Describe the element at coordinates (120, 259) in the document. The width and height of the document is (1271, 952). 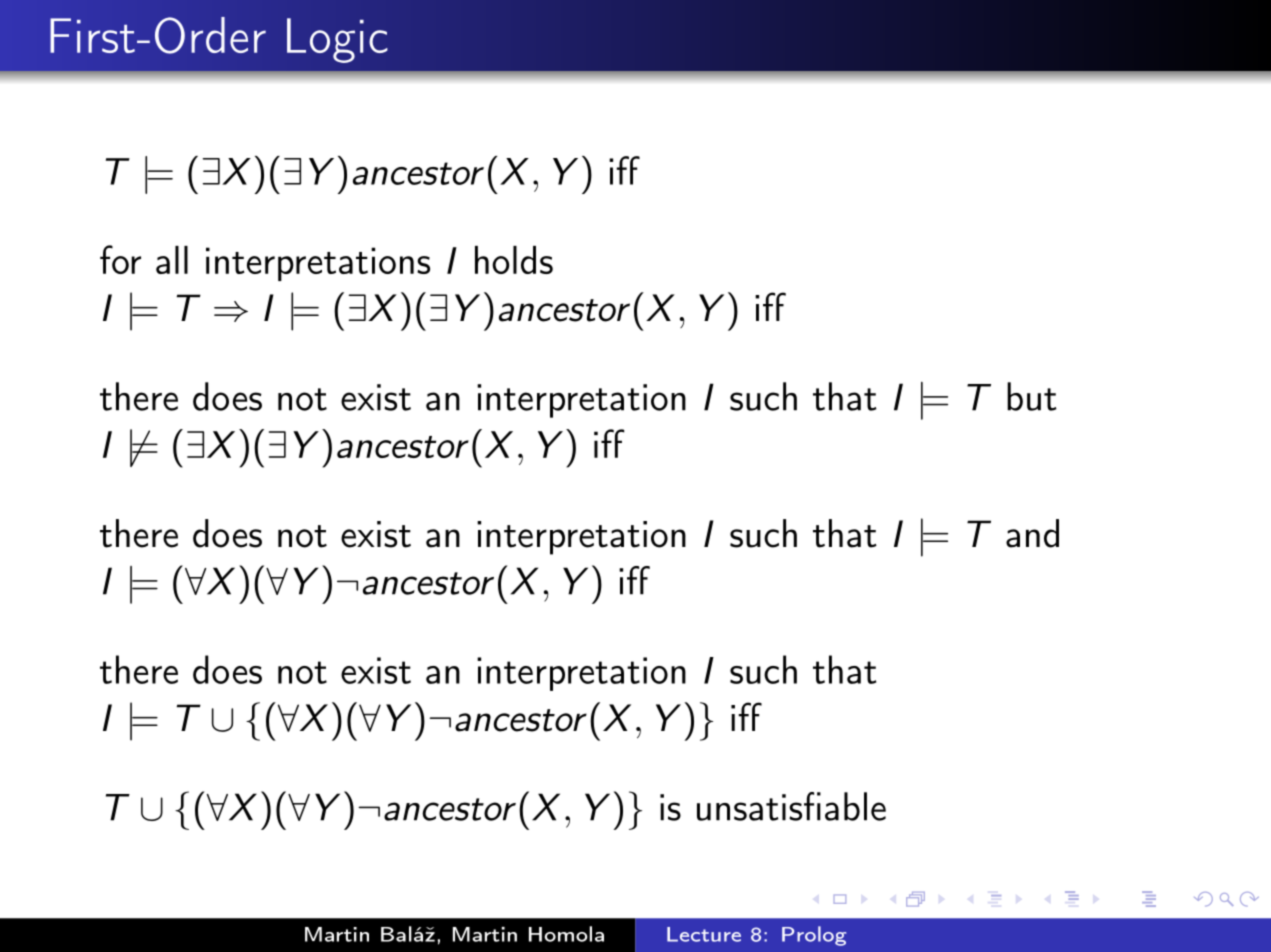
I see `for` at that location.
